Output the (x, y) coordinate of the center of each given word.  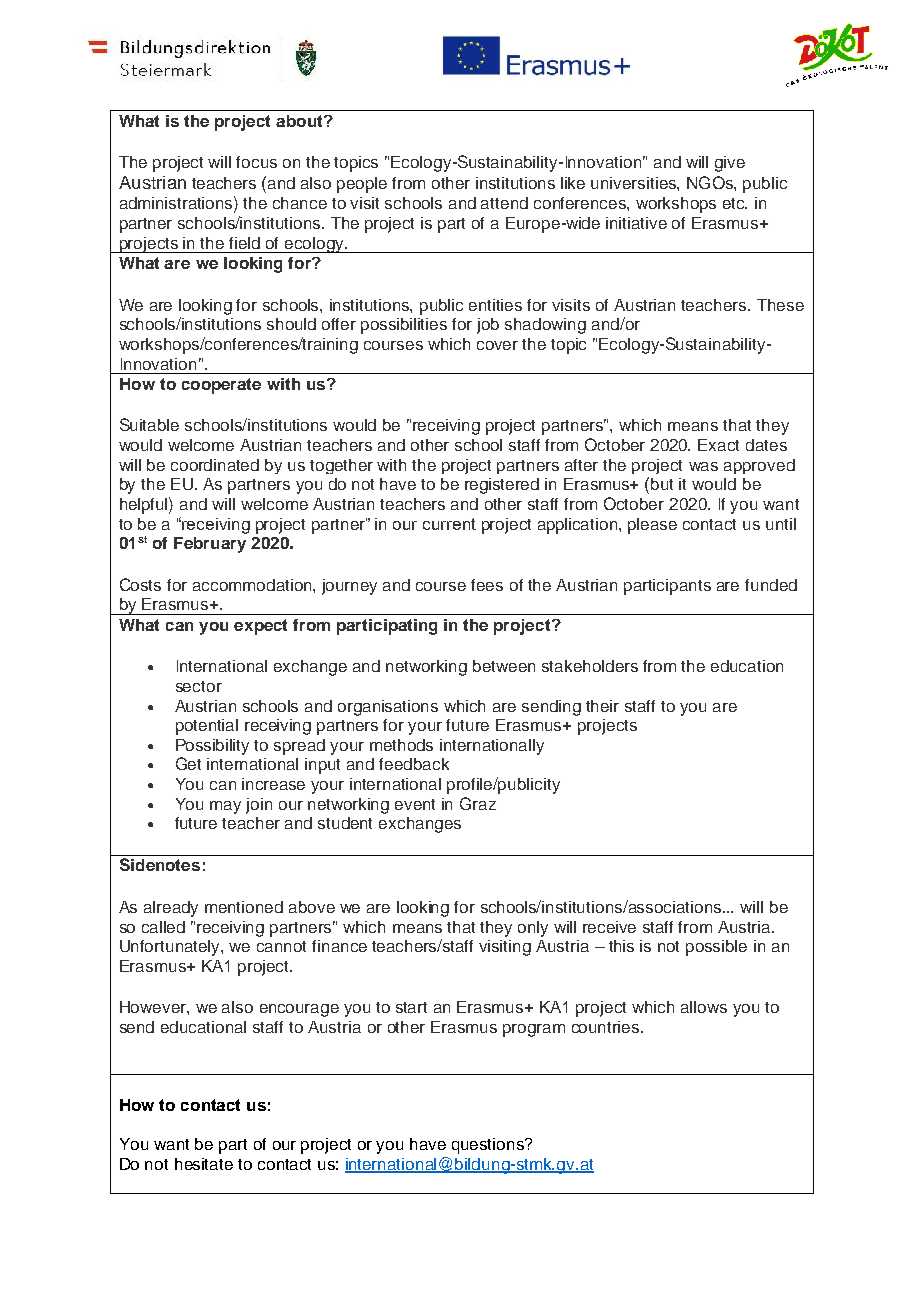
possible (716, 948)
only (533, 929)
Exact (718, 445)
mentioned (244, 907)
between (504, 666)
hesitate (204, 1164)
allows (704, 1007)
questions (489, 1146)
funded (771, 585)
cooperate (221, 386)
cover (497, 345)
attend (504, 203)
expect (260, 627)
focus (256, 162)
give (730, 164)
